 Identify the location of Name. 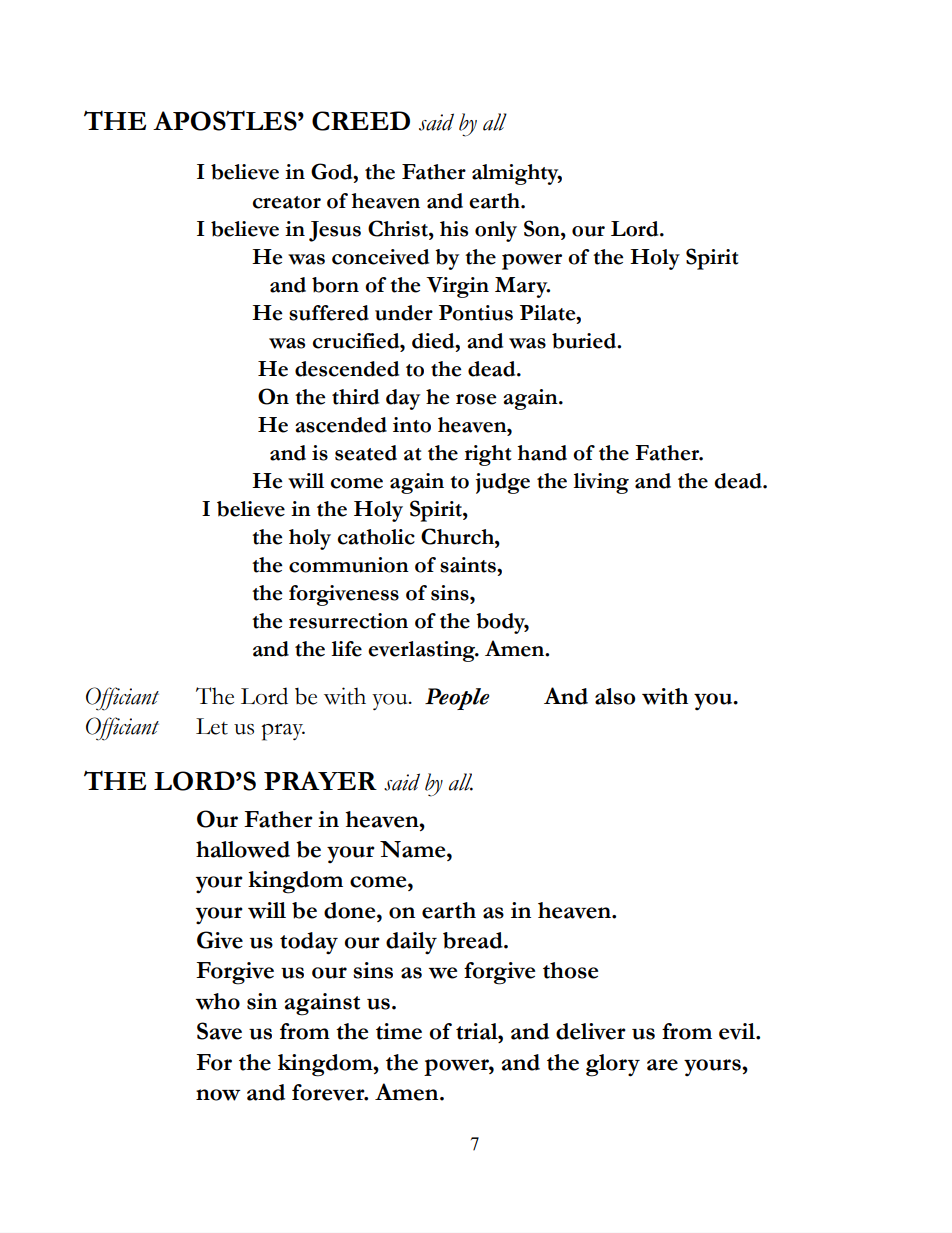
(414, 849).
